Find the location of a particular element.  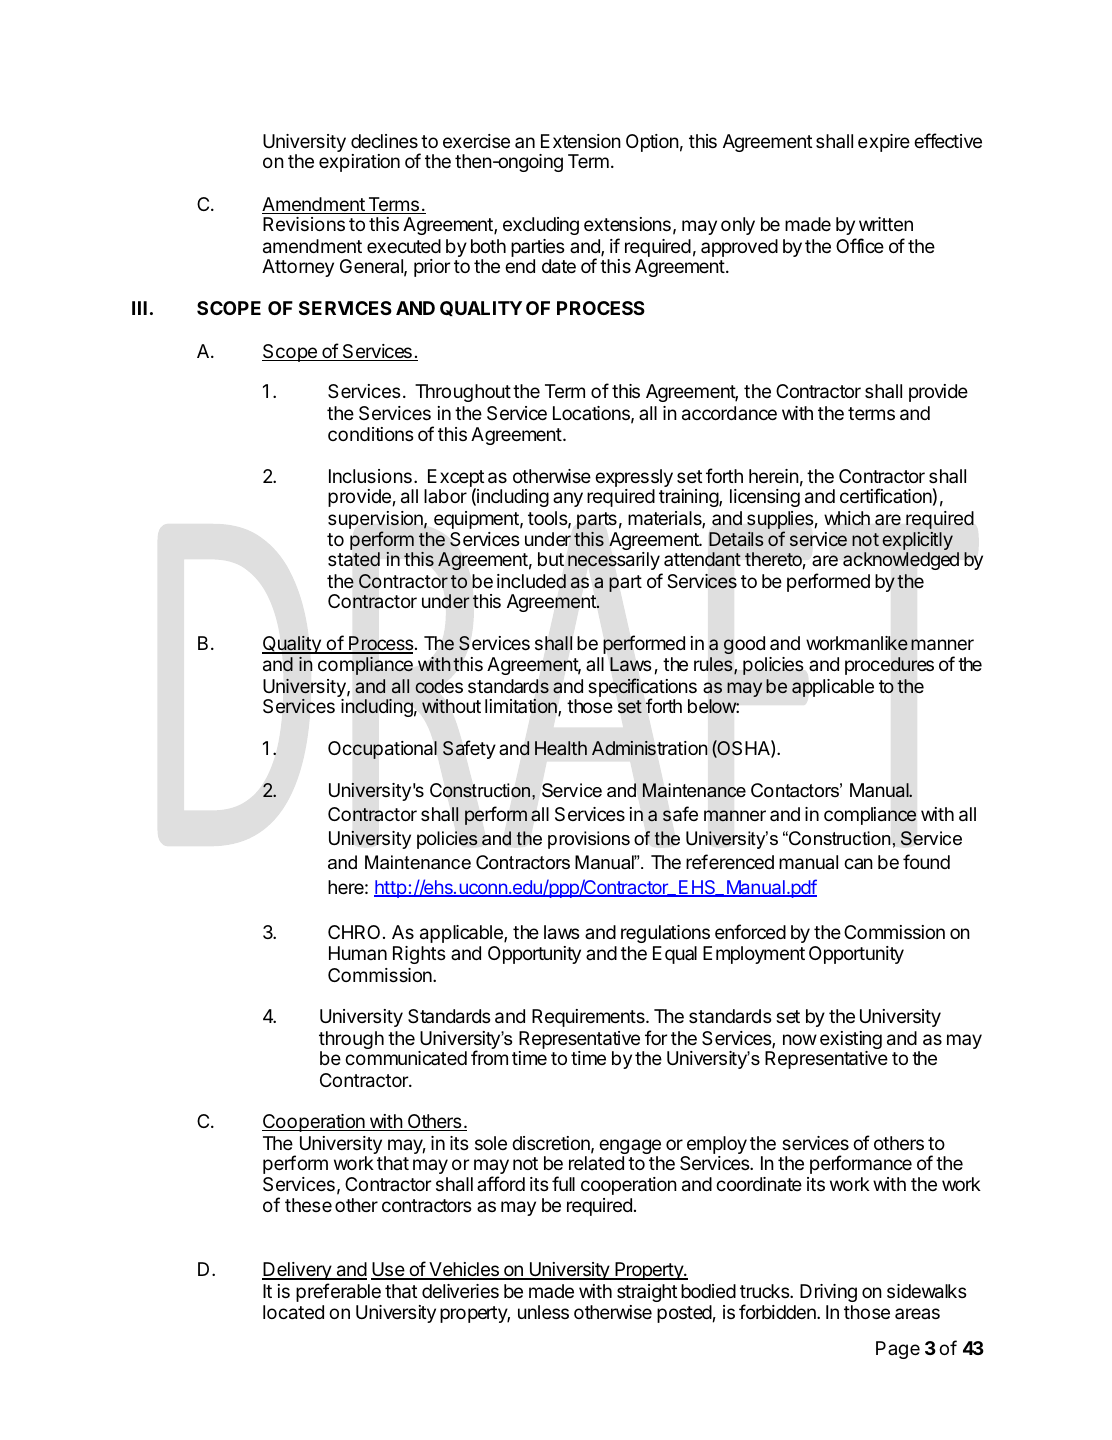

Driving is located at coordinates (828, 1293).
